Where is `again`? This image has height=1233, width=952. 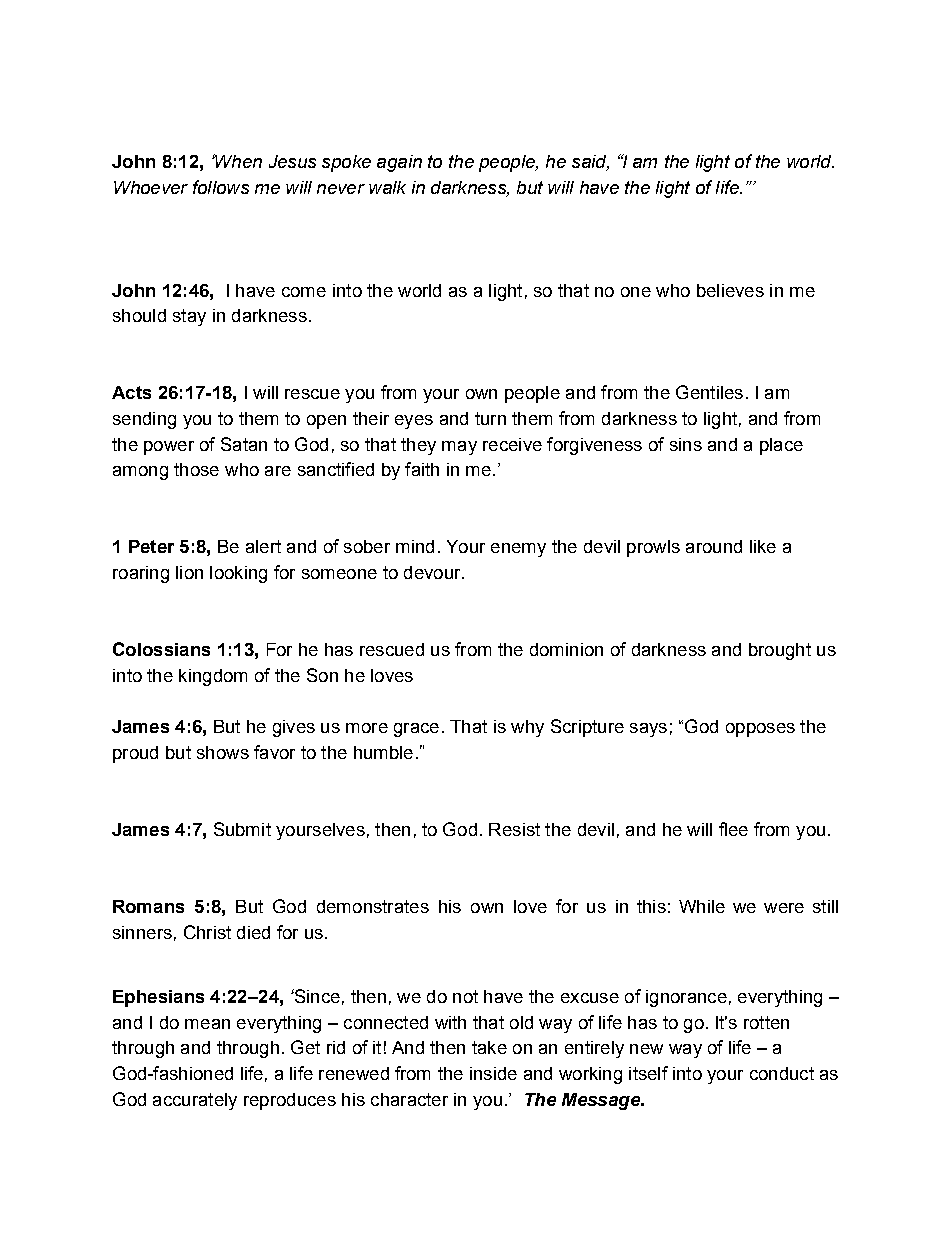
again is located at coordinates (399, 163).
